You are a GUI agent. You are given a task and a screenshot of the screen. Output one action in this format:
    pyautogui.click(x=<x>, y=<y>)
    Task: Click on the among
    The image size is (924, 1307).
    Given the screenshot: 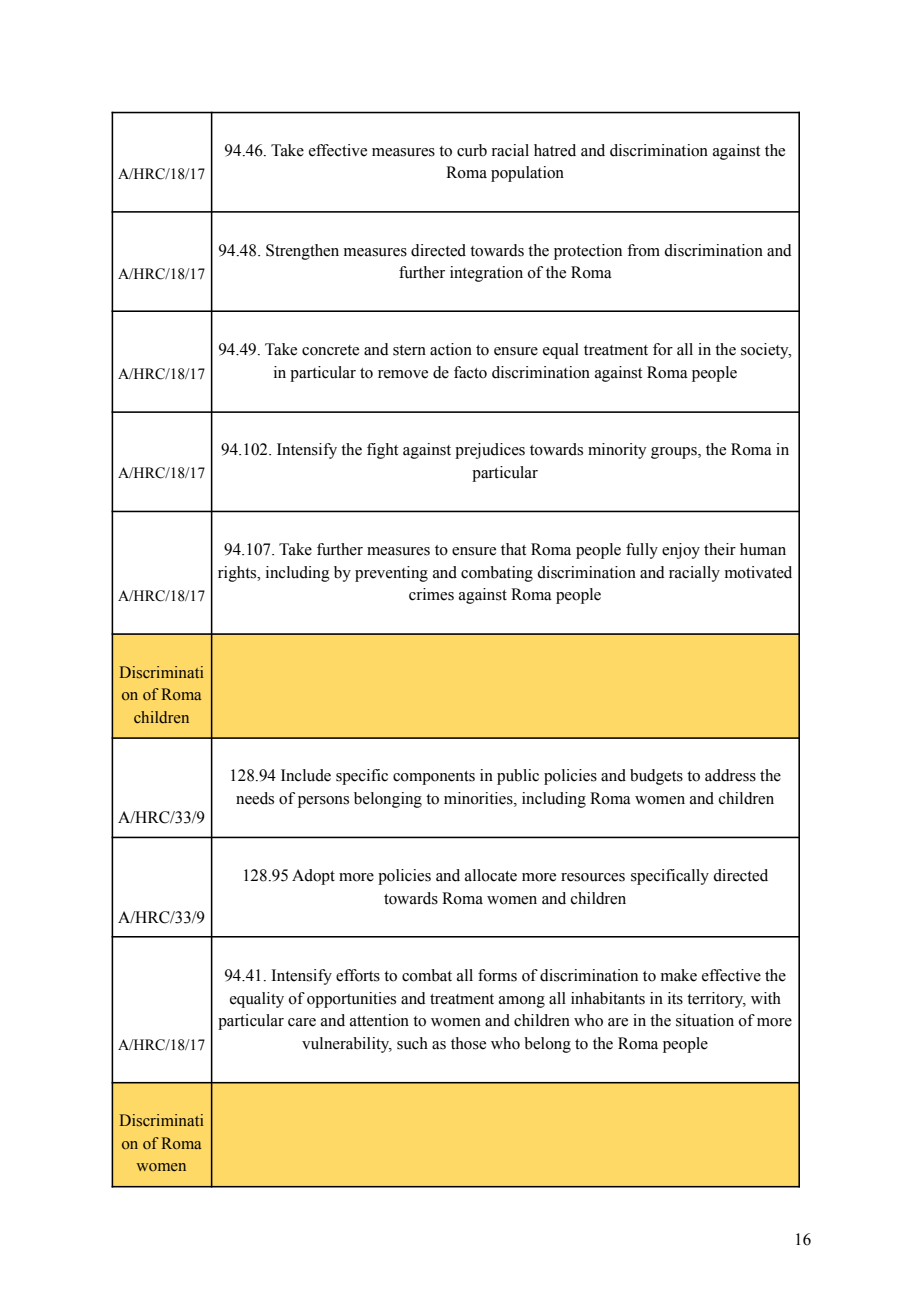 What is the action you would take?
    pyautogui.click(x=522, y=1002)
